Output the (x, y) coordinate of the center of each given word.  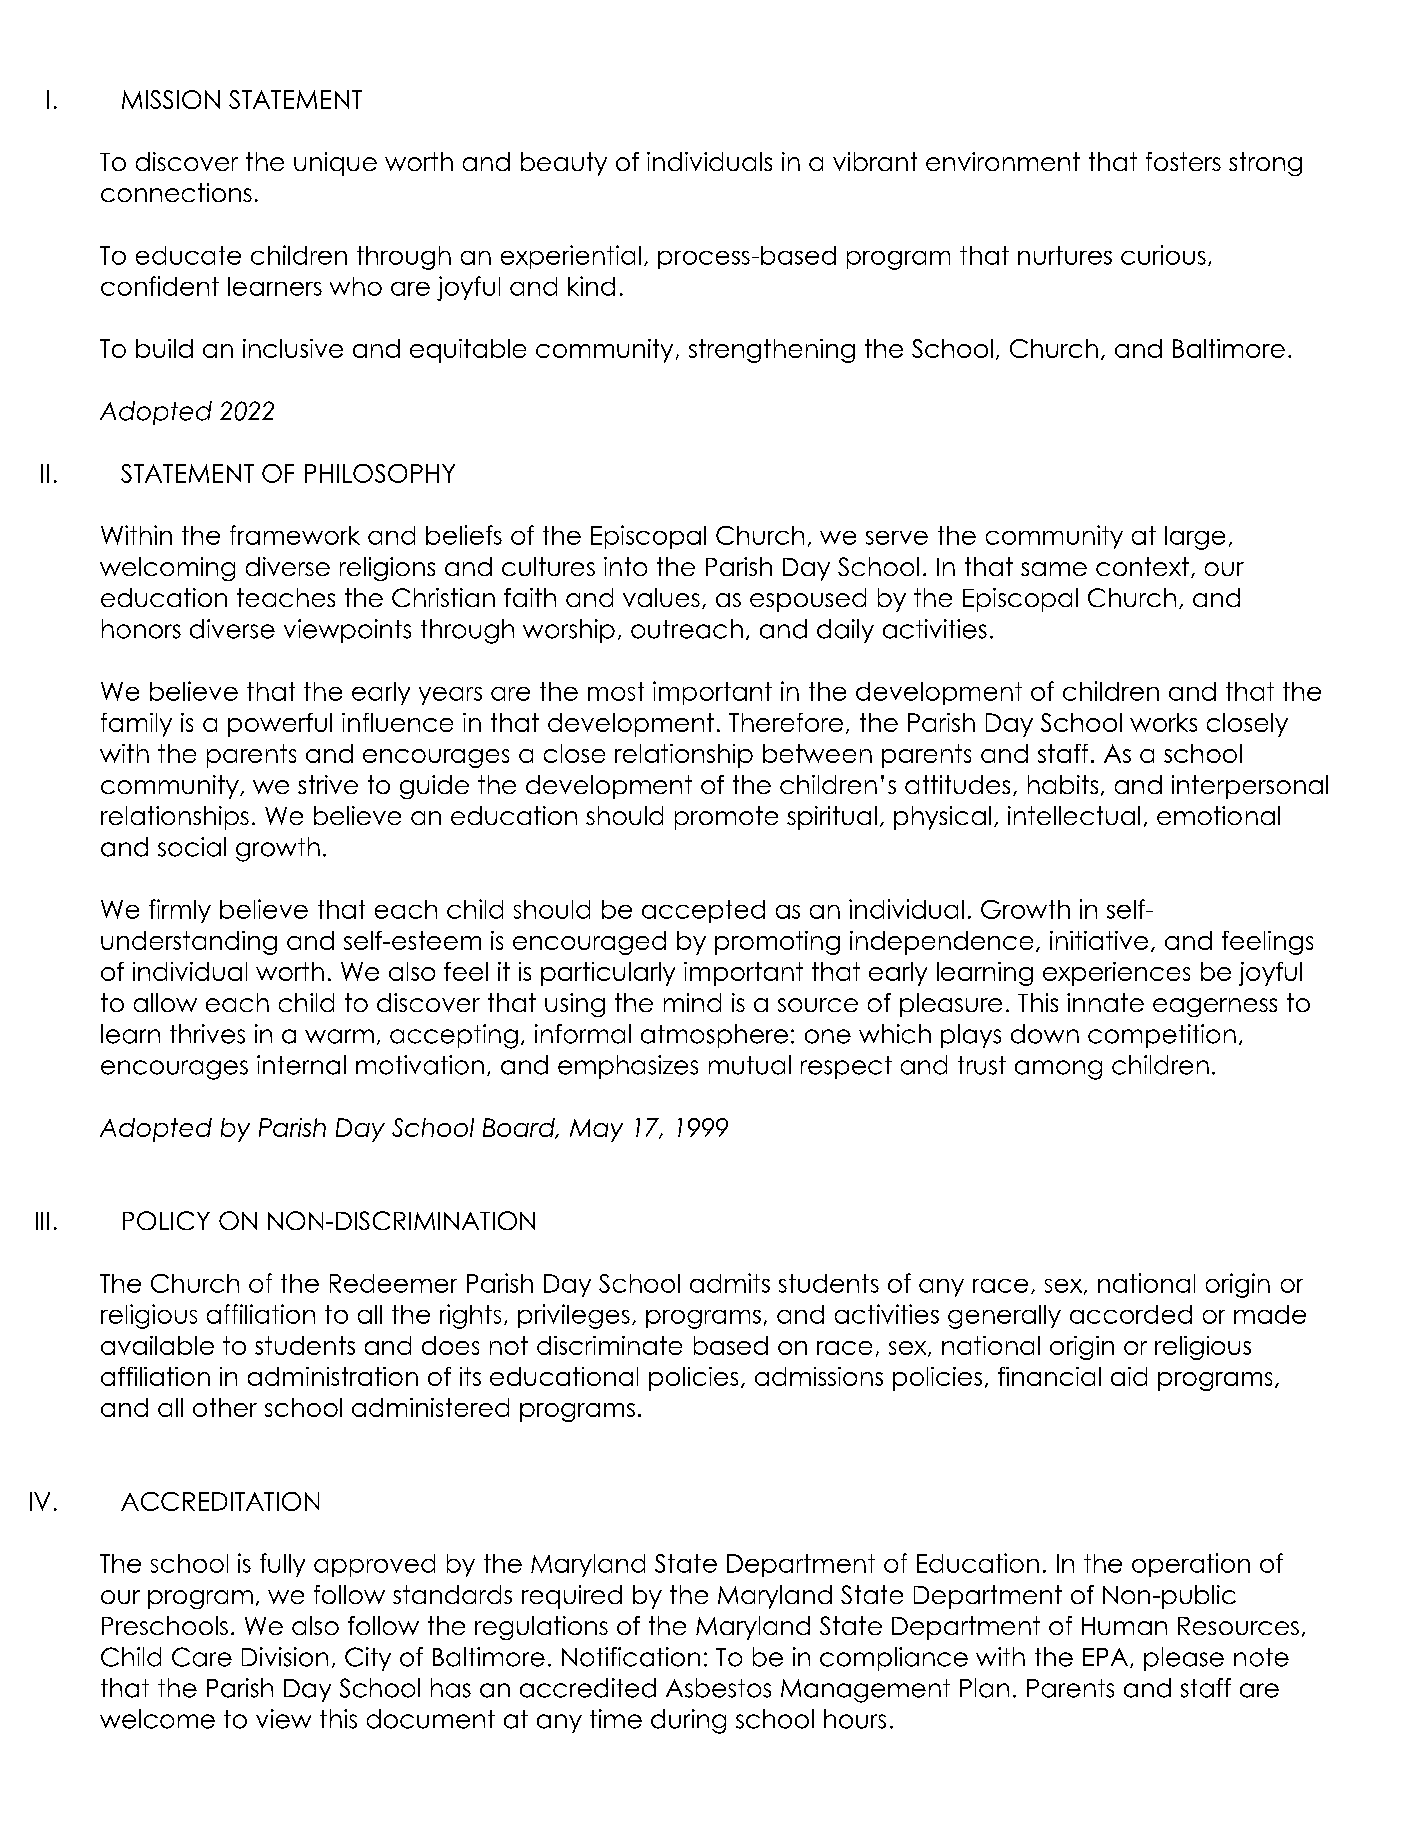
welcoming (167, 569)
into (625, 566)
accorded (1131, 1314)
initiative (1099, 940)
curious (1163, 255)
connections (176, 192)
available (157, 1345)
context (1142, 566)
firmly (180, 911)
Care (202, 1657)
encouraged (589, 943)
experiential (571, 257)
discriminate (609, 1345)
